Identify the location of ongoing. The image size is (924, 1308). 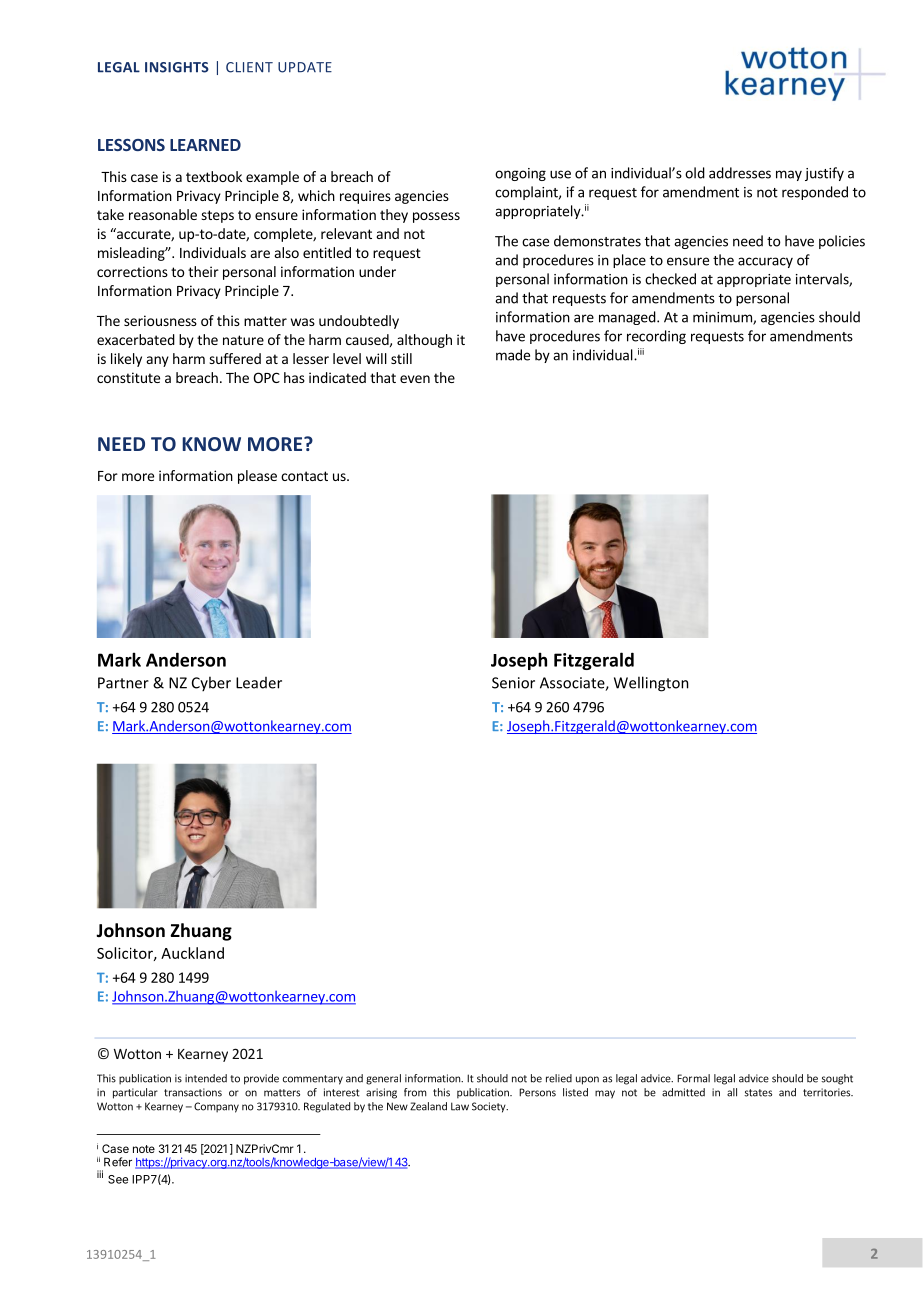
(520, 174).
